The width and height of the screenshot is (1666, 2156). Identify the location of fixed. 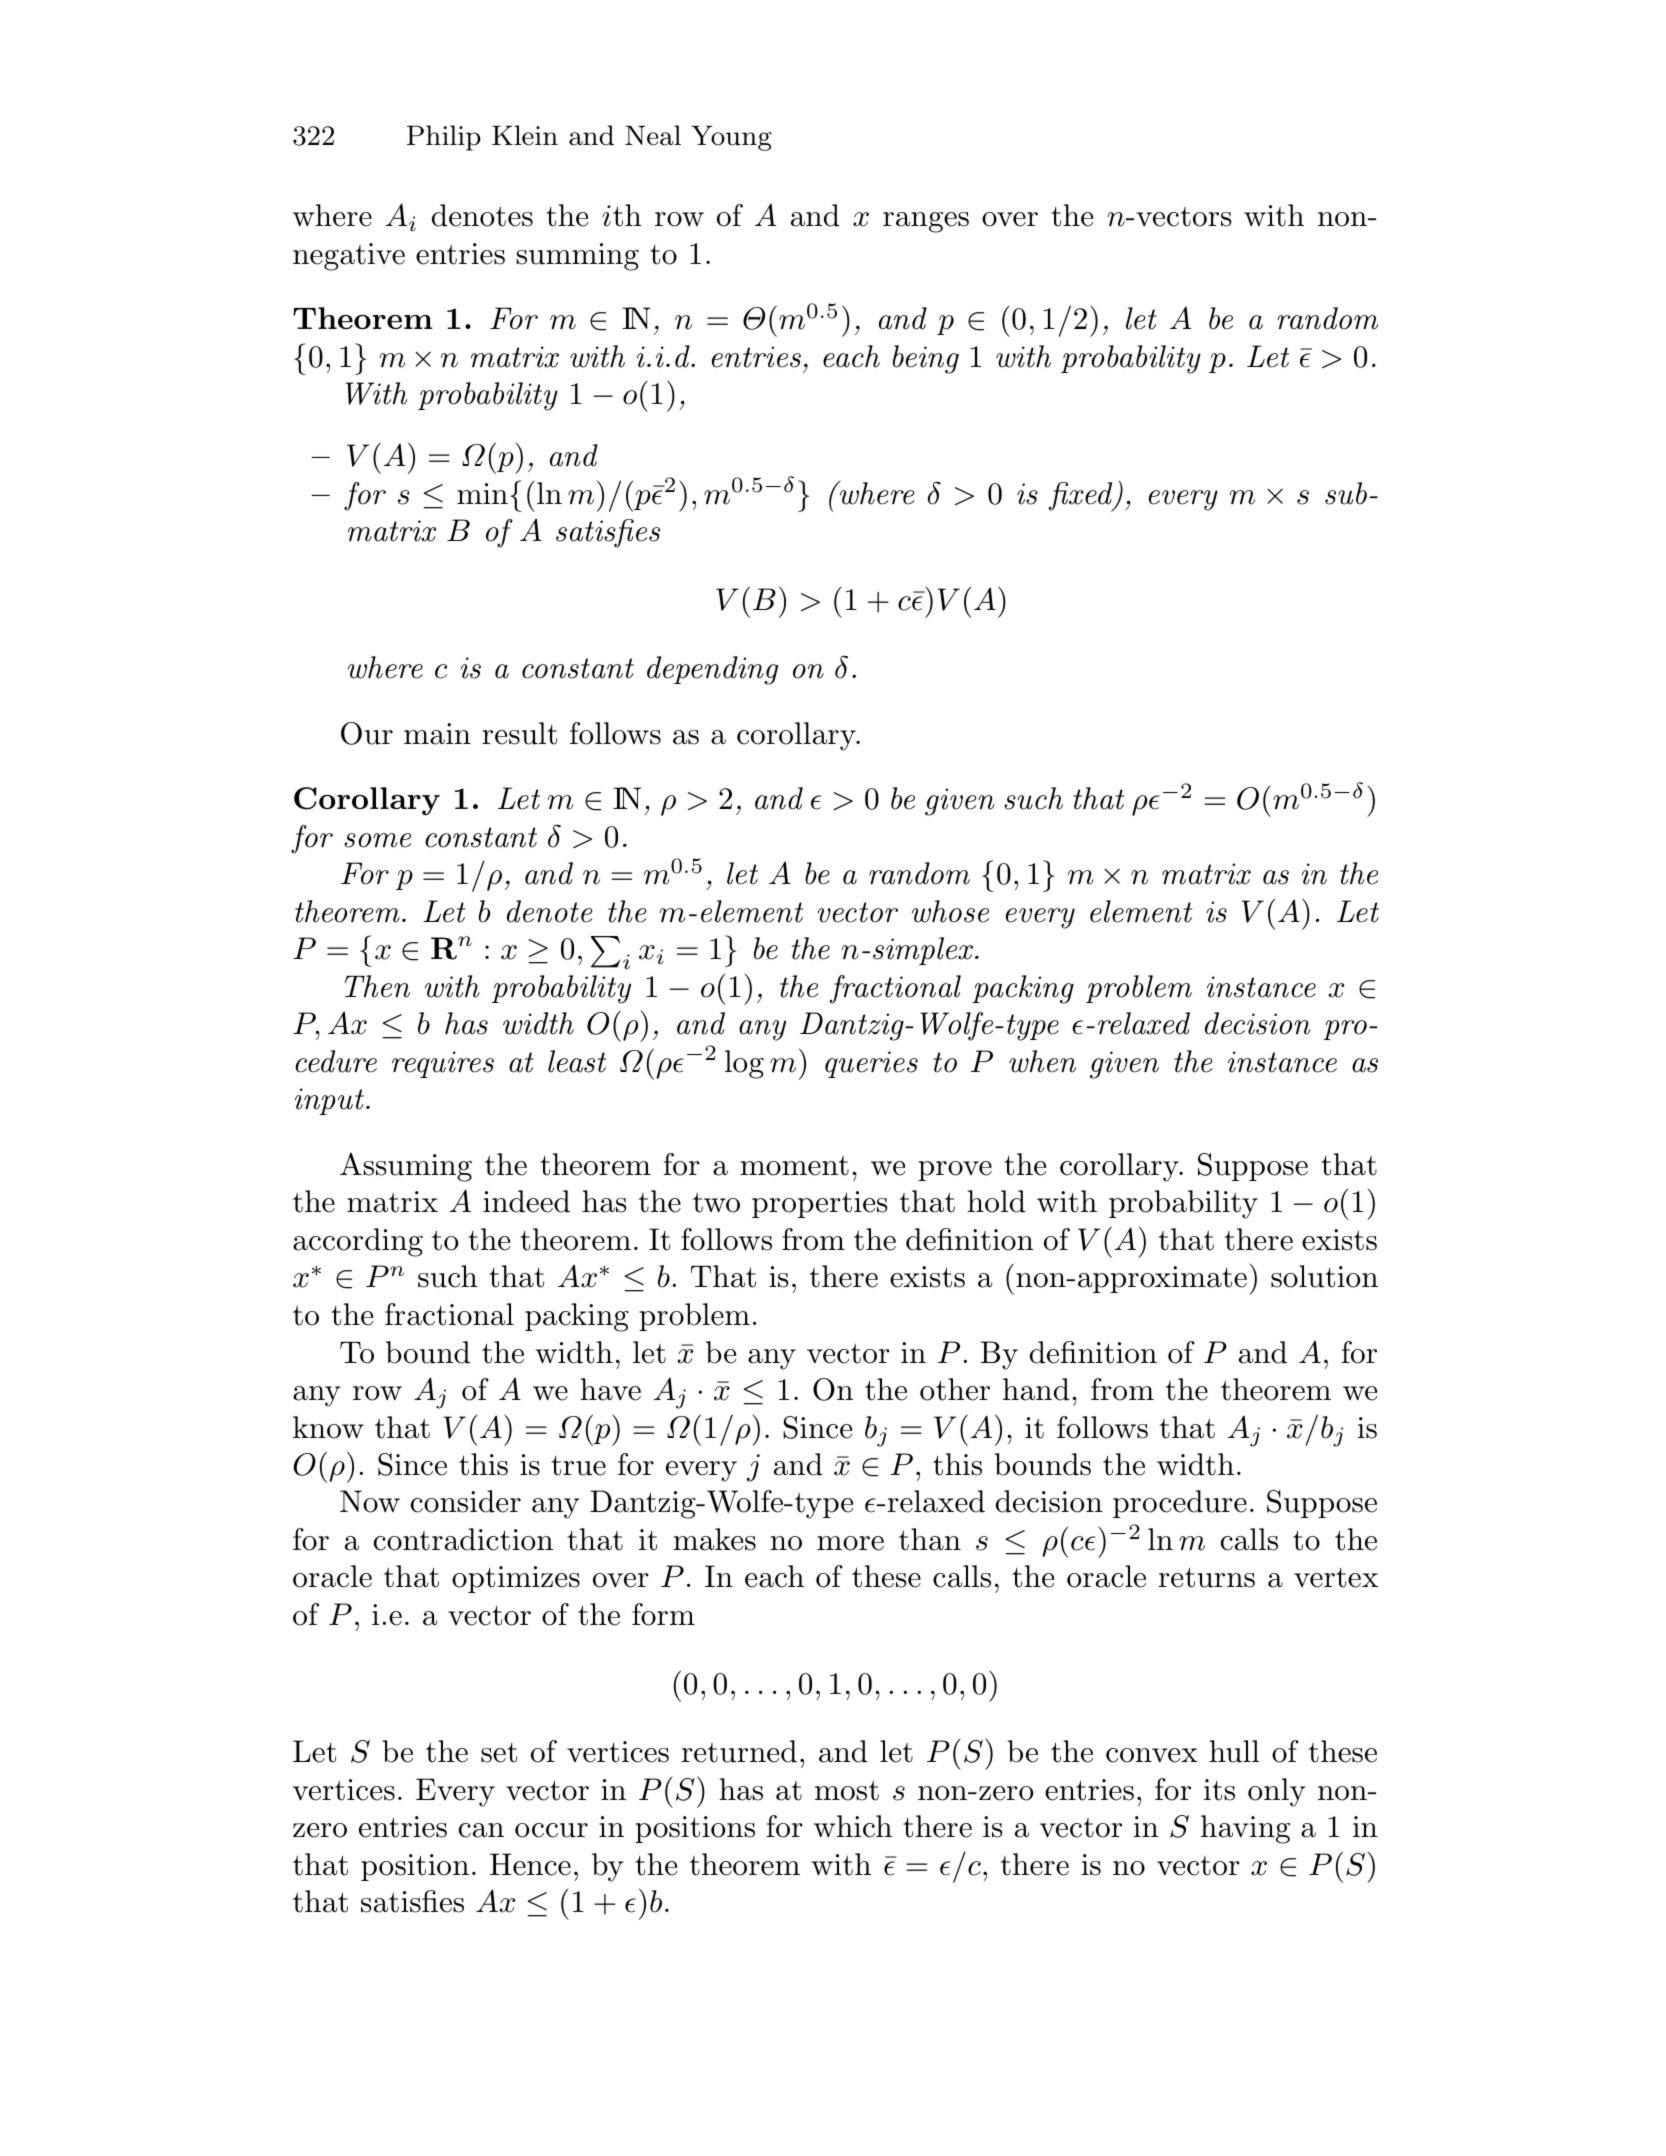
(1081, 497).
